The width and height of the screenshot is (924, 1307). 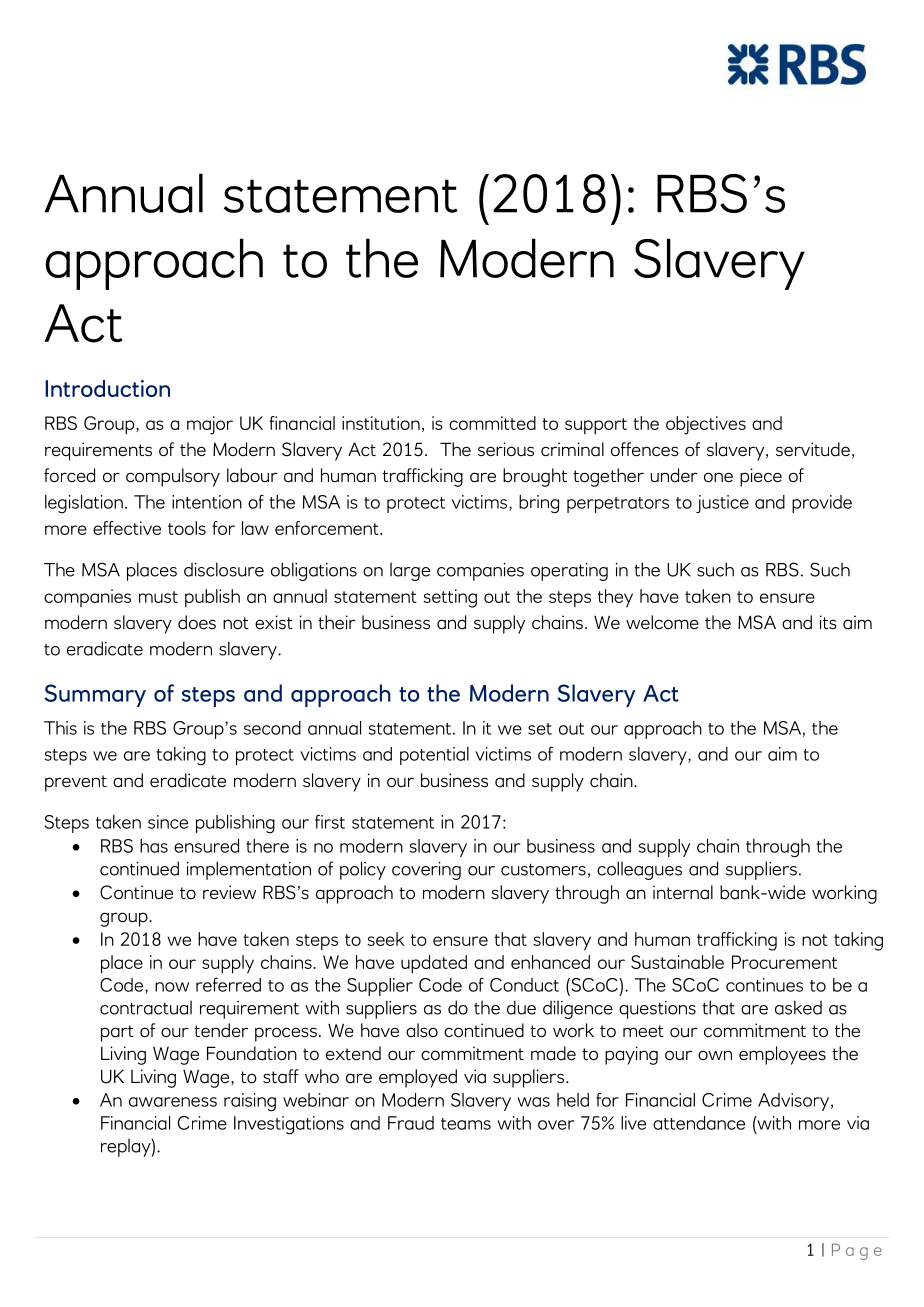 I want to click on Introduction, so click(x=107, y=388).
